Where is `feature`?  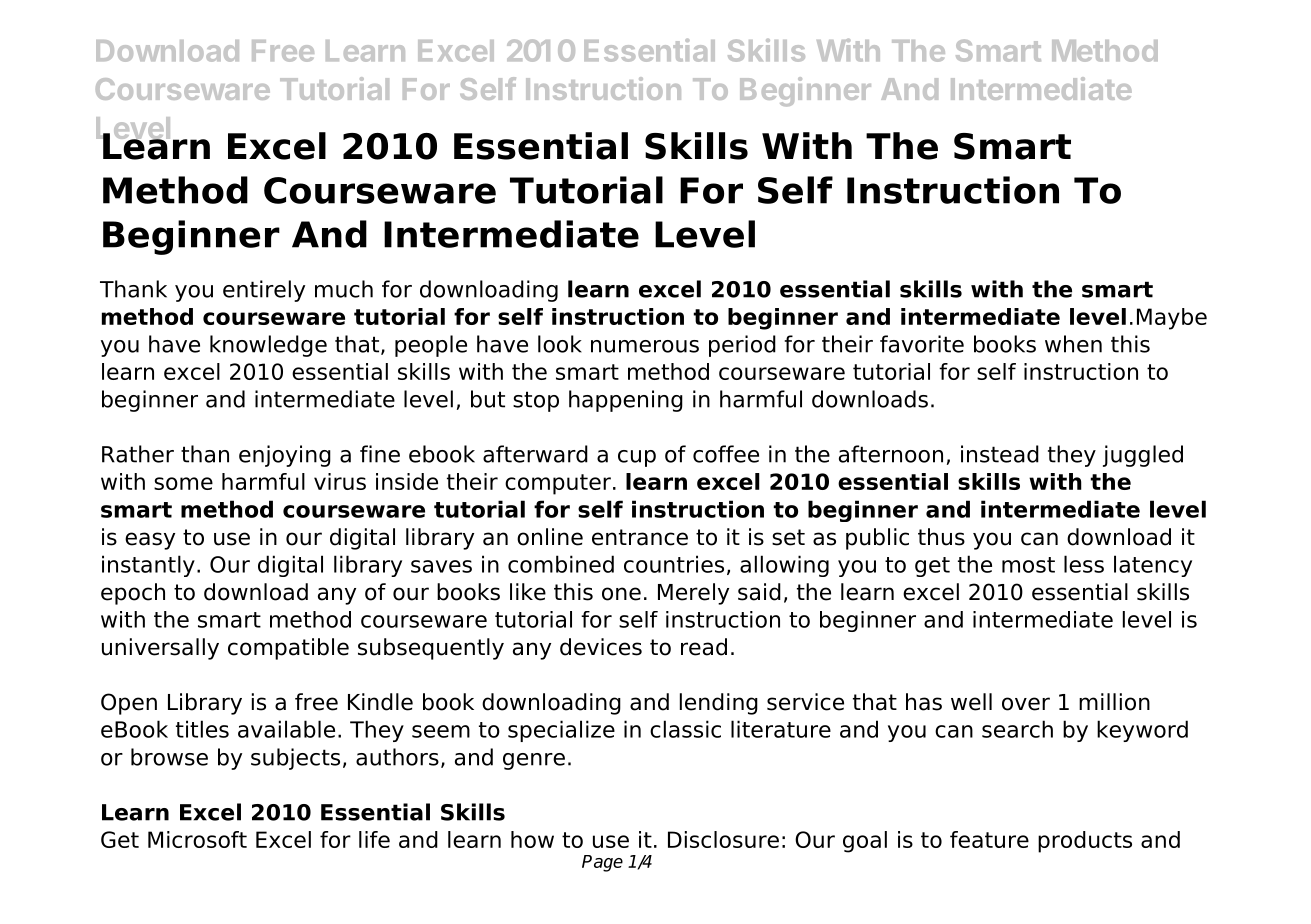 feature is located at coordinates (989, 839).
